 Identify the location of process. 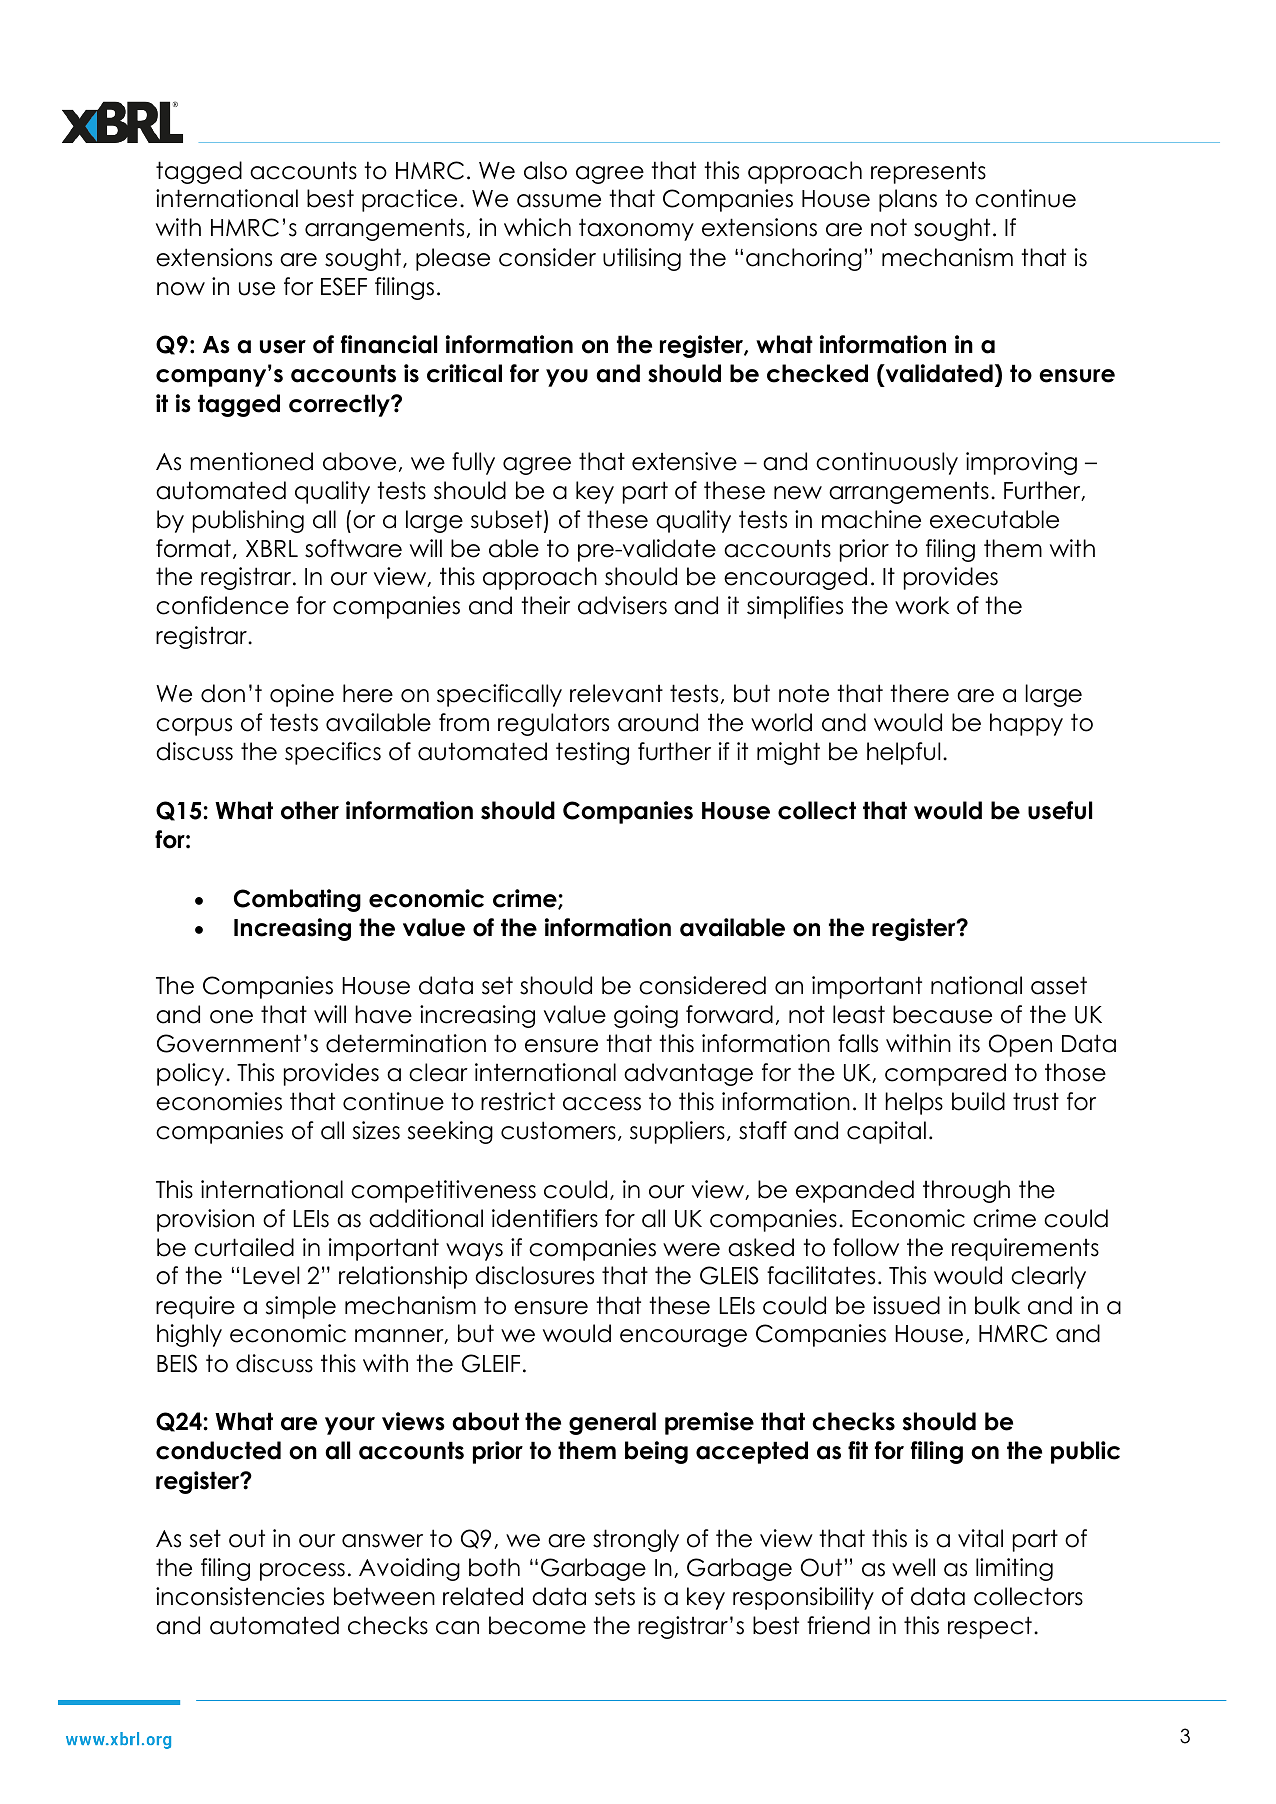
(302, 1572).
